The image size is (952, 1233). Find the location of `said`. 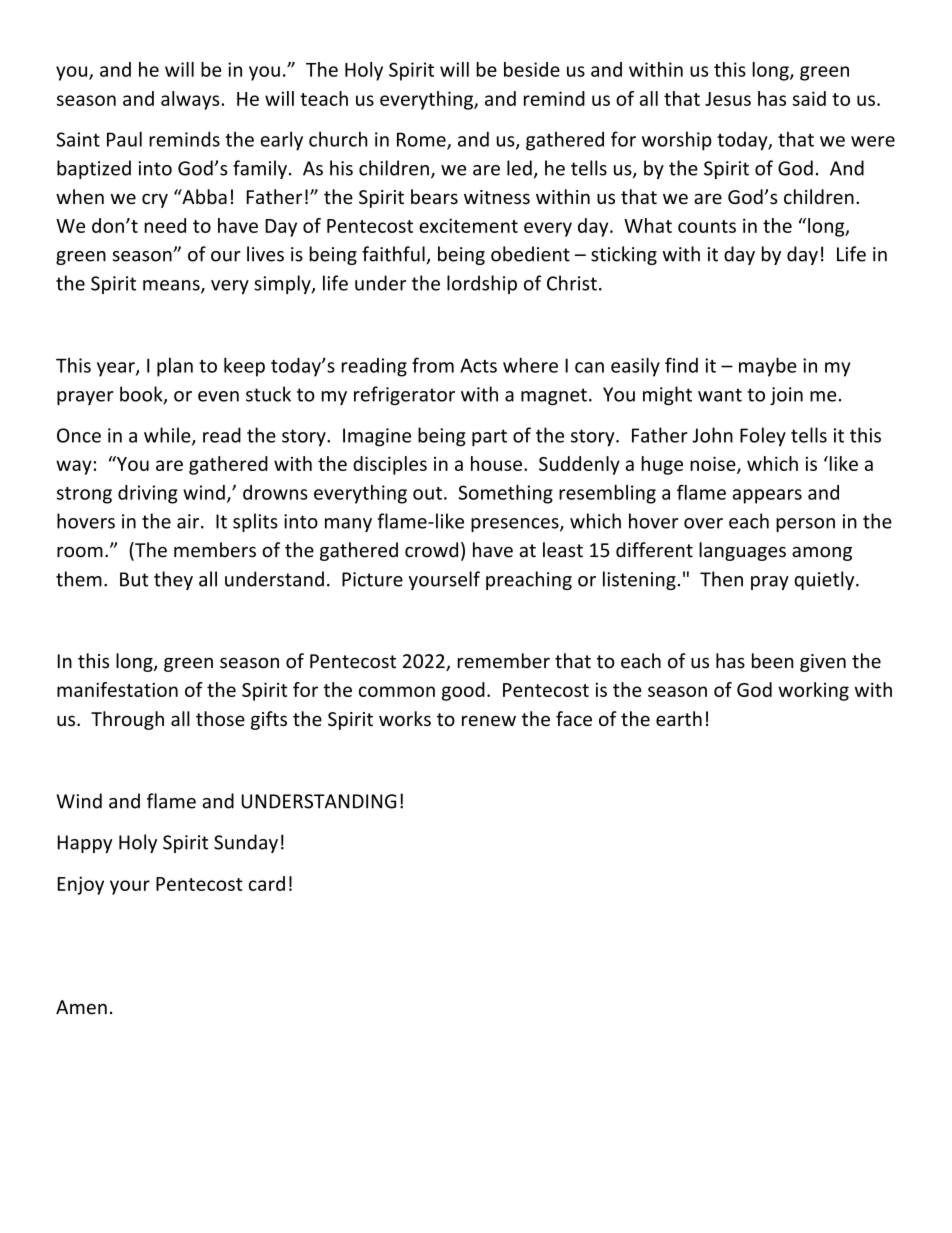

said is located at coordinates (809, 98).
